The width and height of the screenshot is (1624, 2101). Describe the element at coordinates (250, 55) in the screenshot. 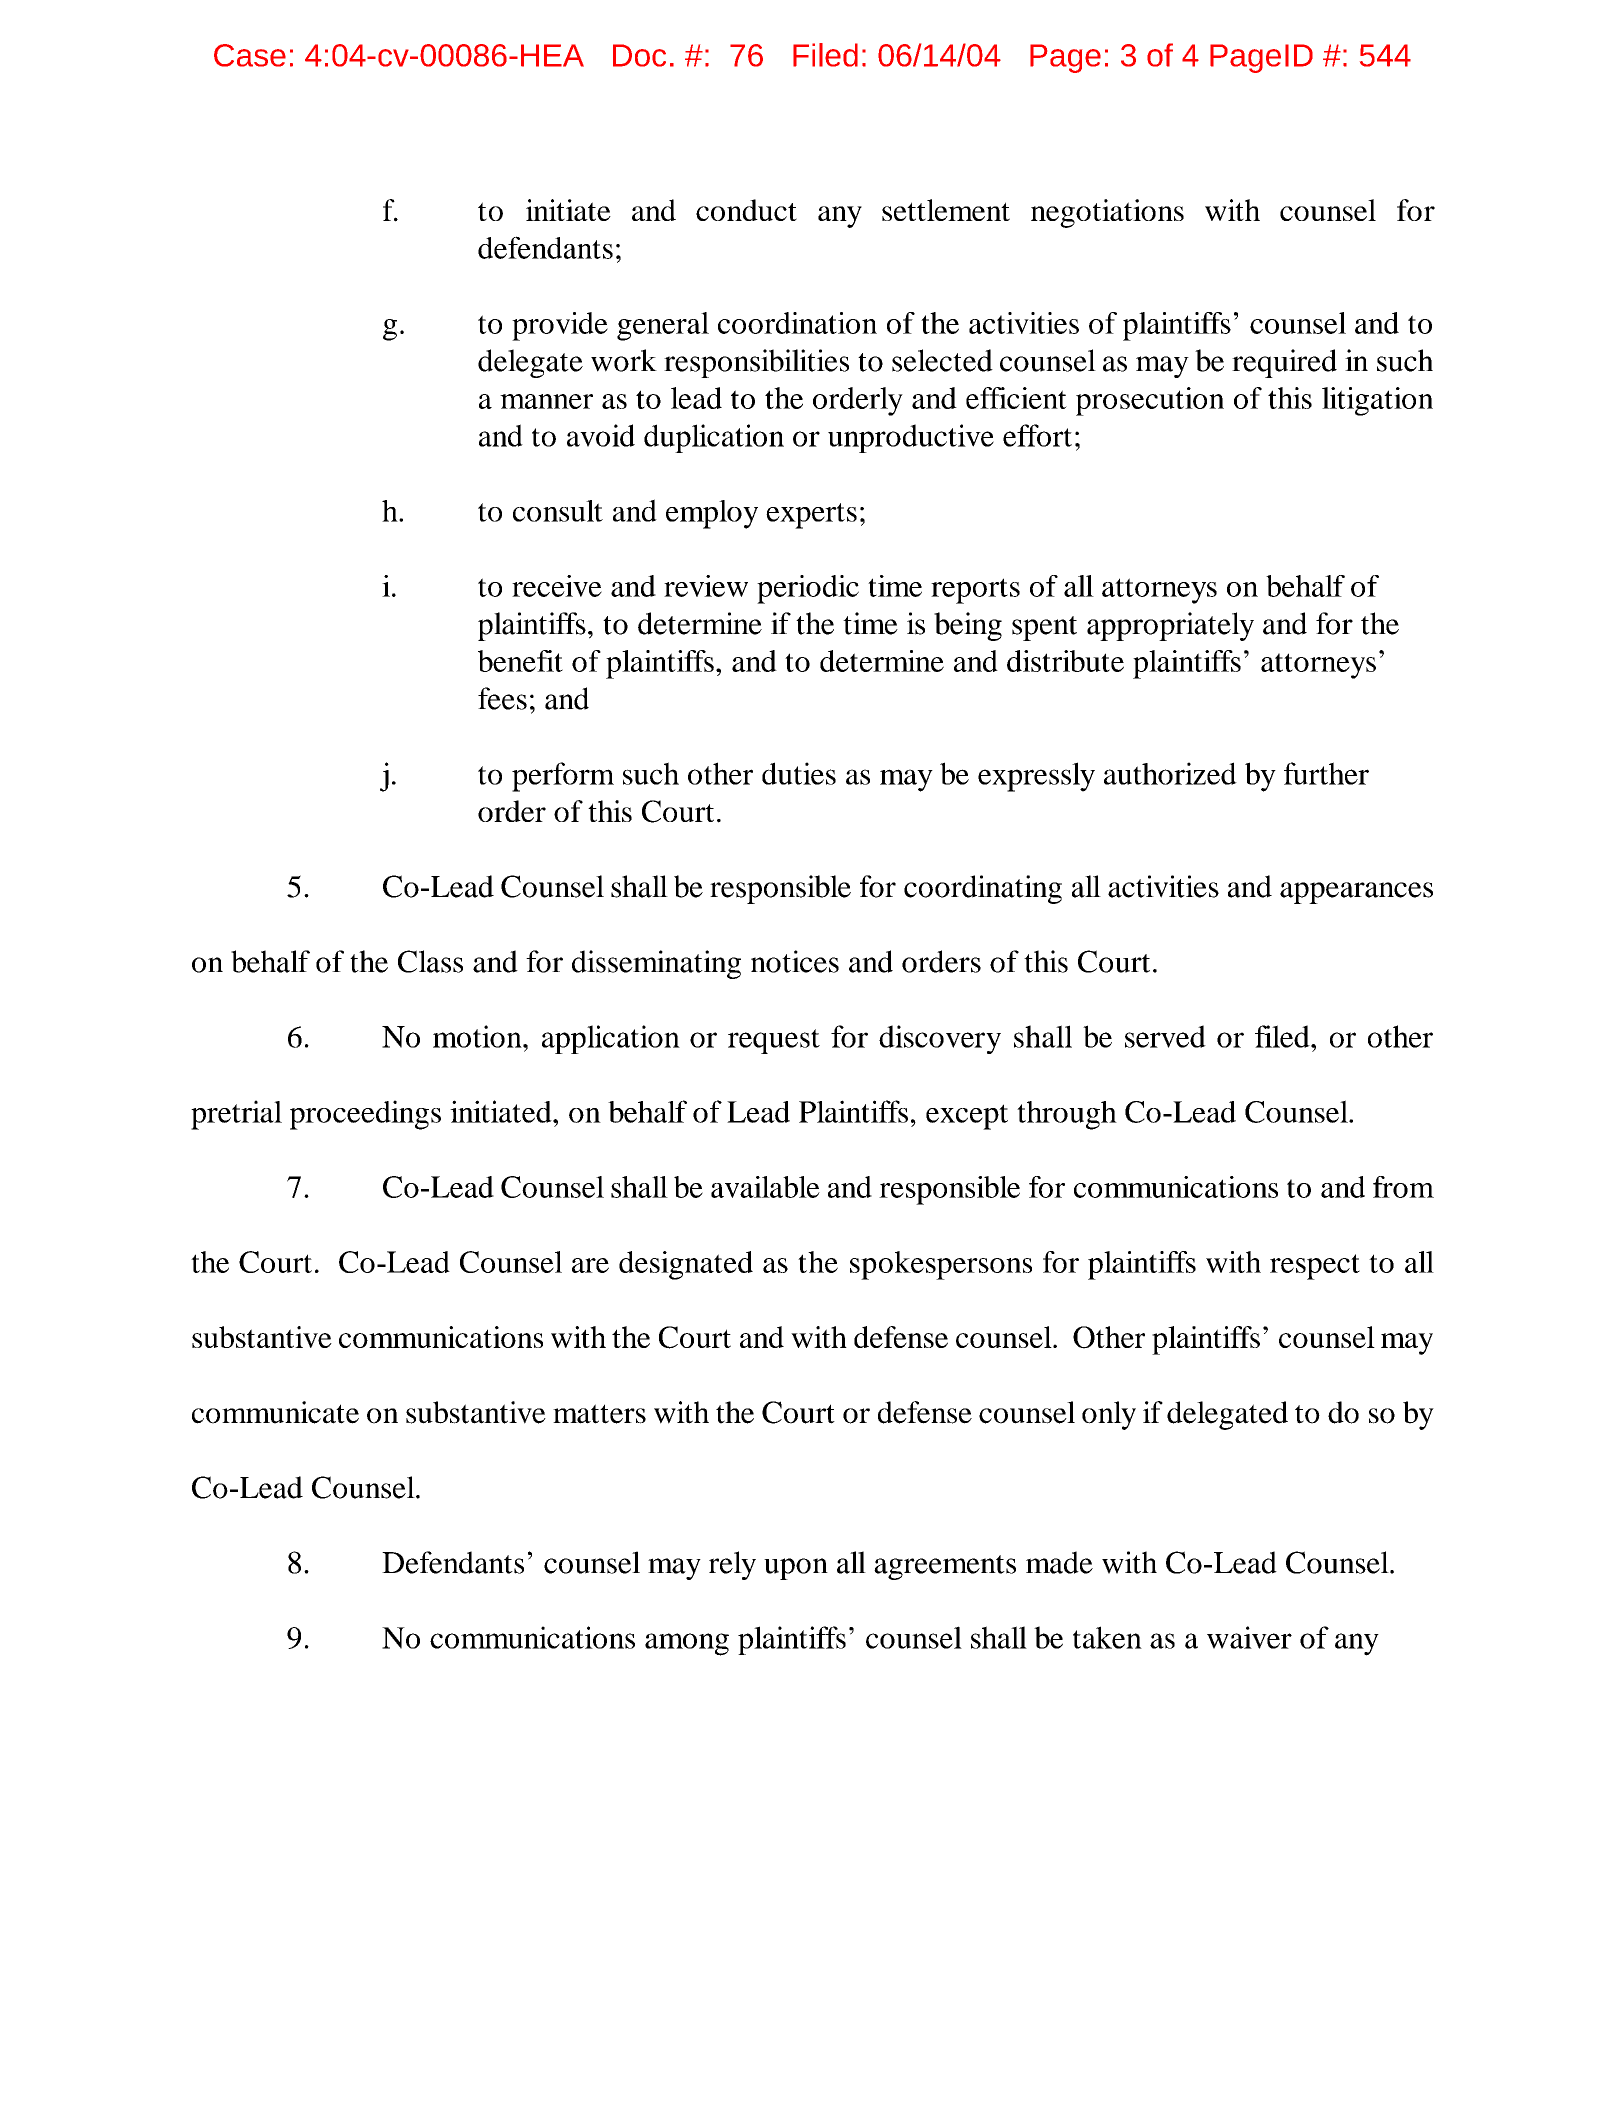

I see `Case` at that location.
